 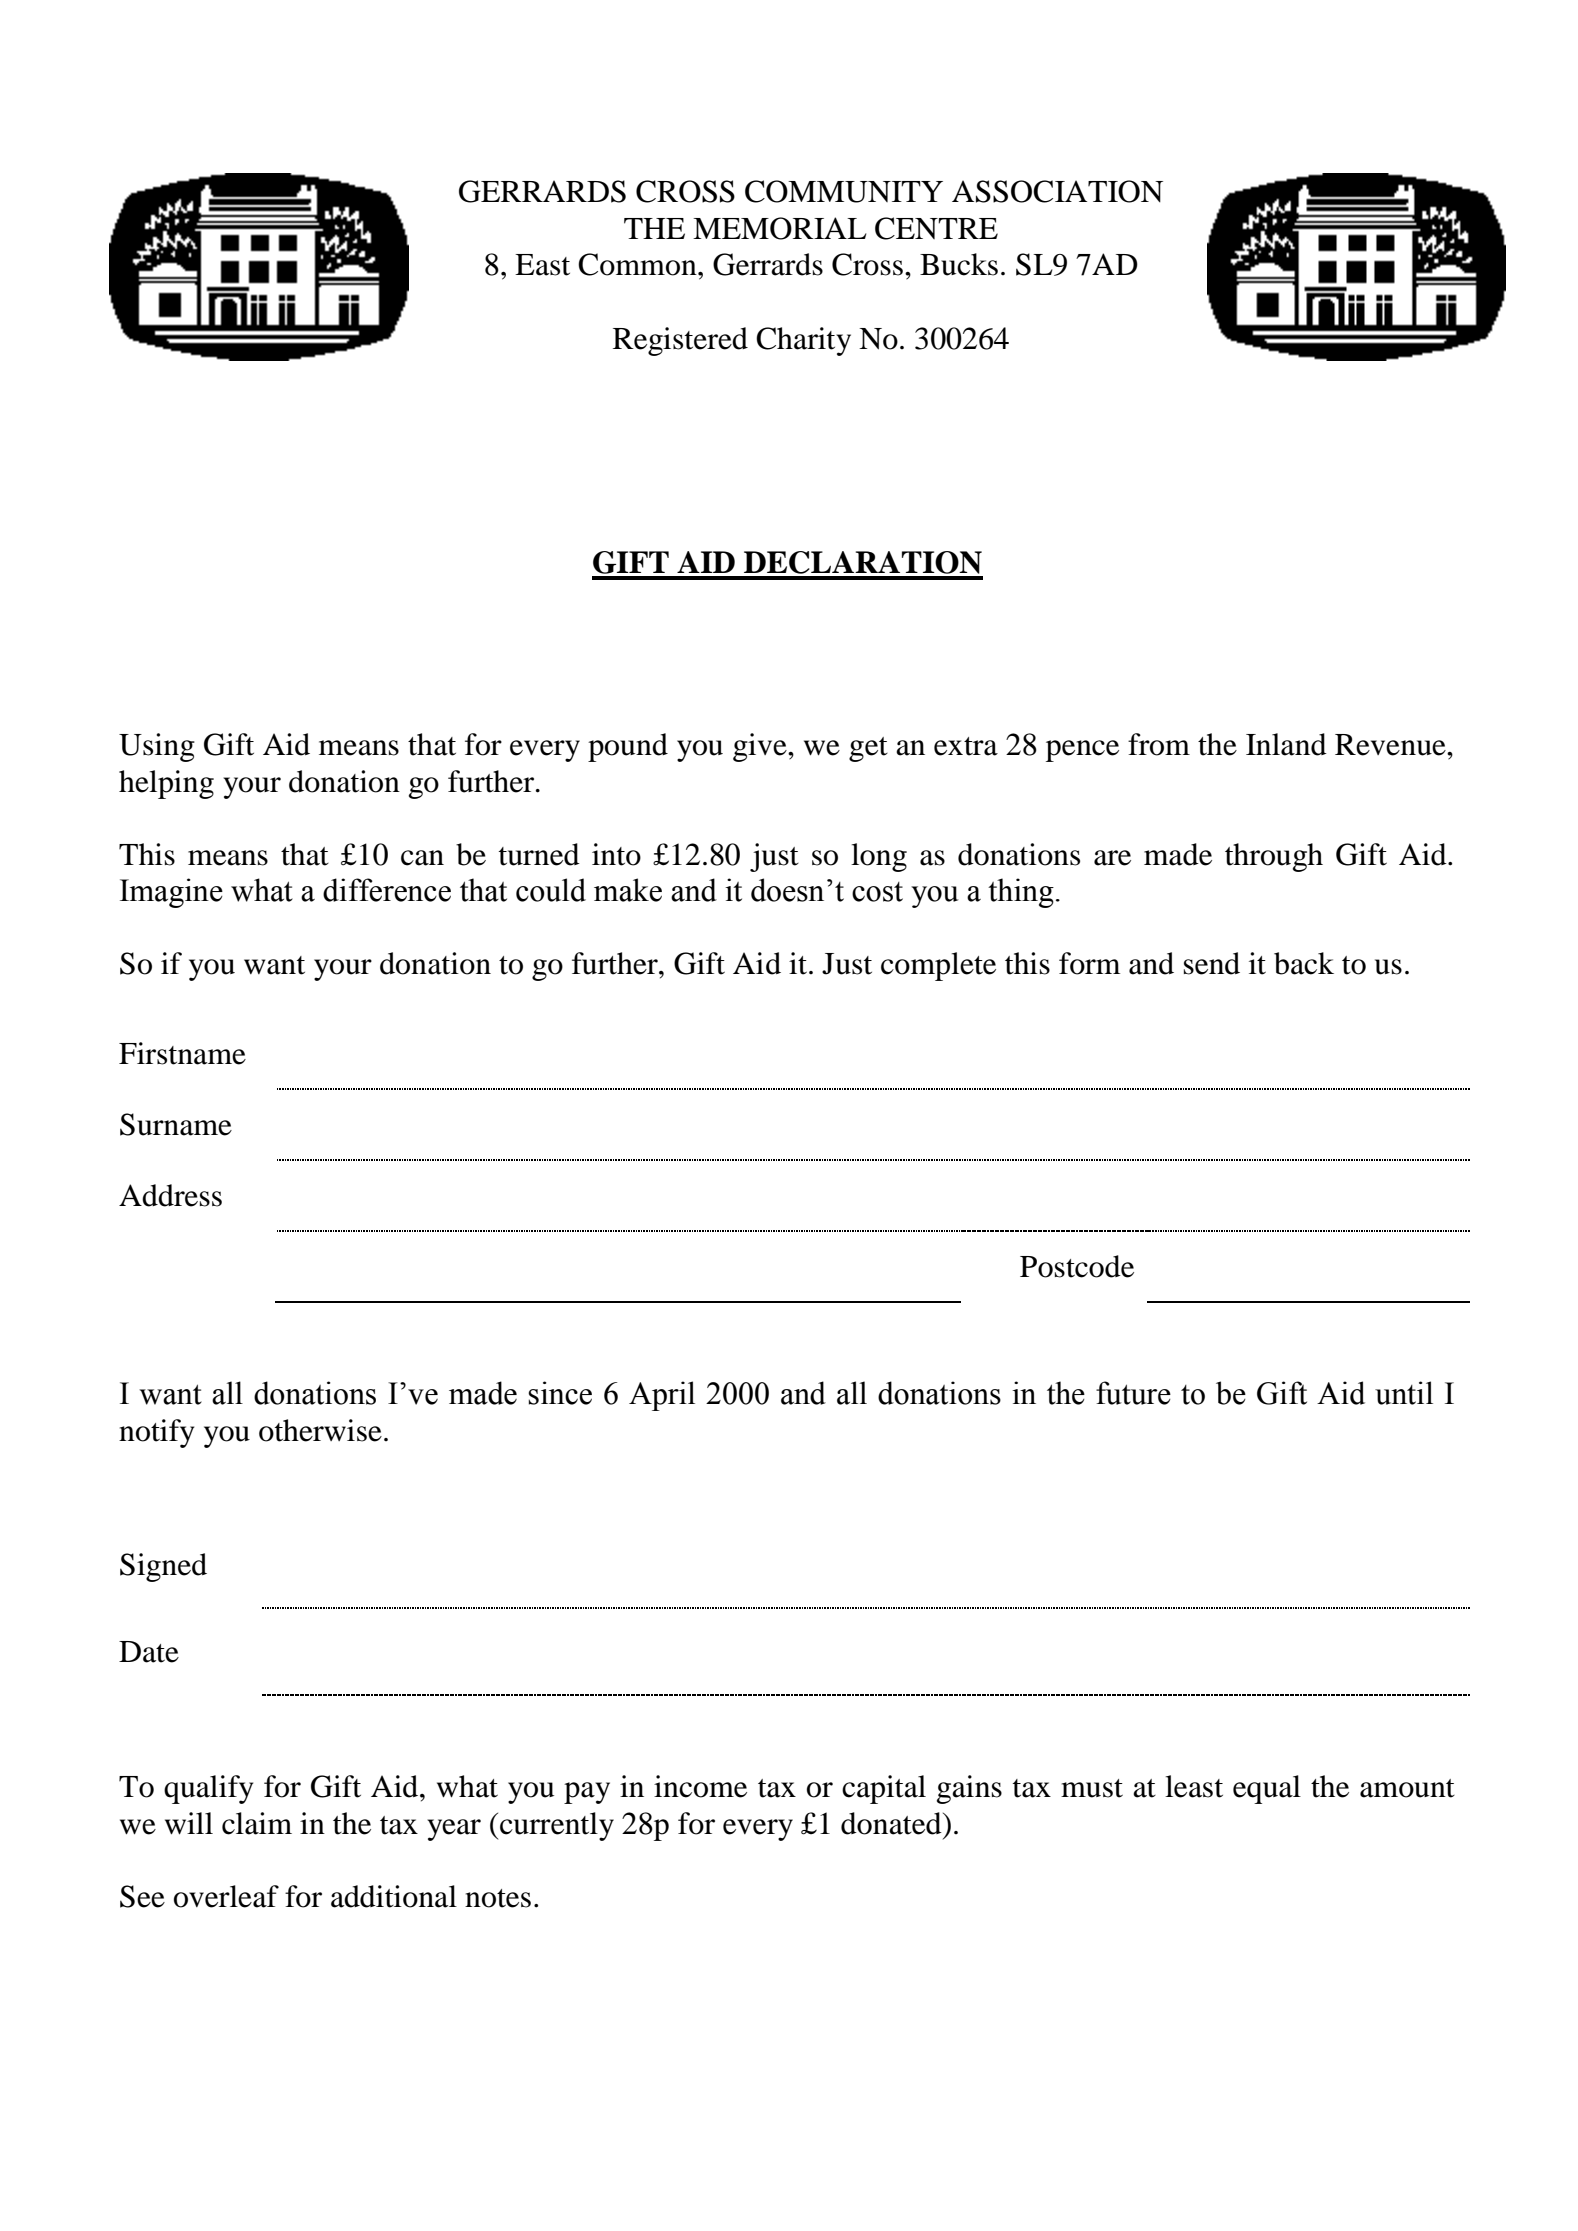 What do you see at coordinates (1267, 1789) in the screenshot?
I see `equal` at bounding box center [1267, 1789].
